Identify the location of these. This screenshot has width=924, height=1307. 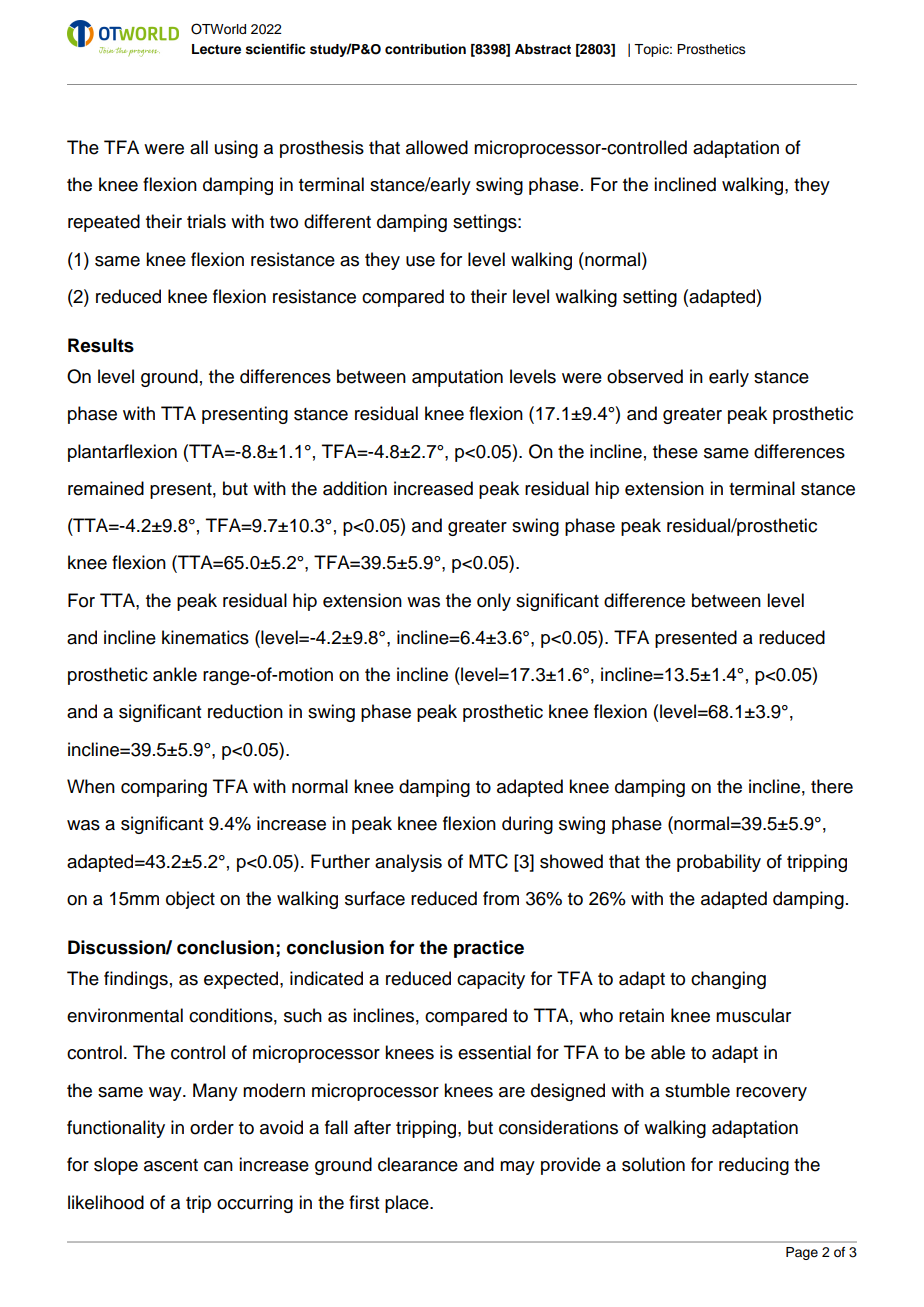
(675, 451).
